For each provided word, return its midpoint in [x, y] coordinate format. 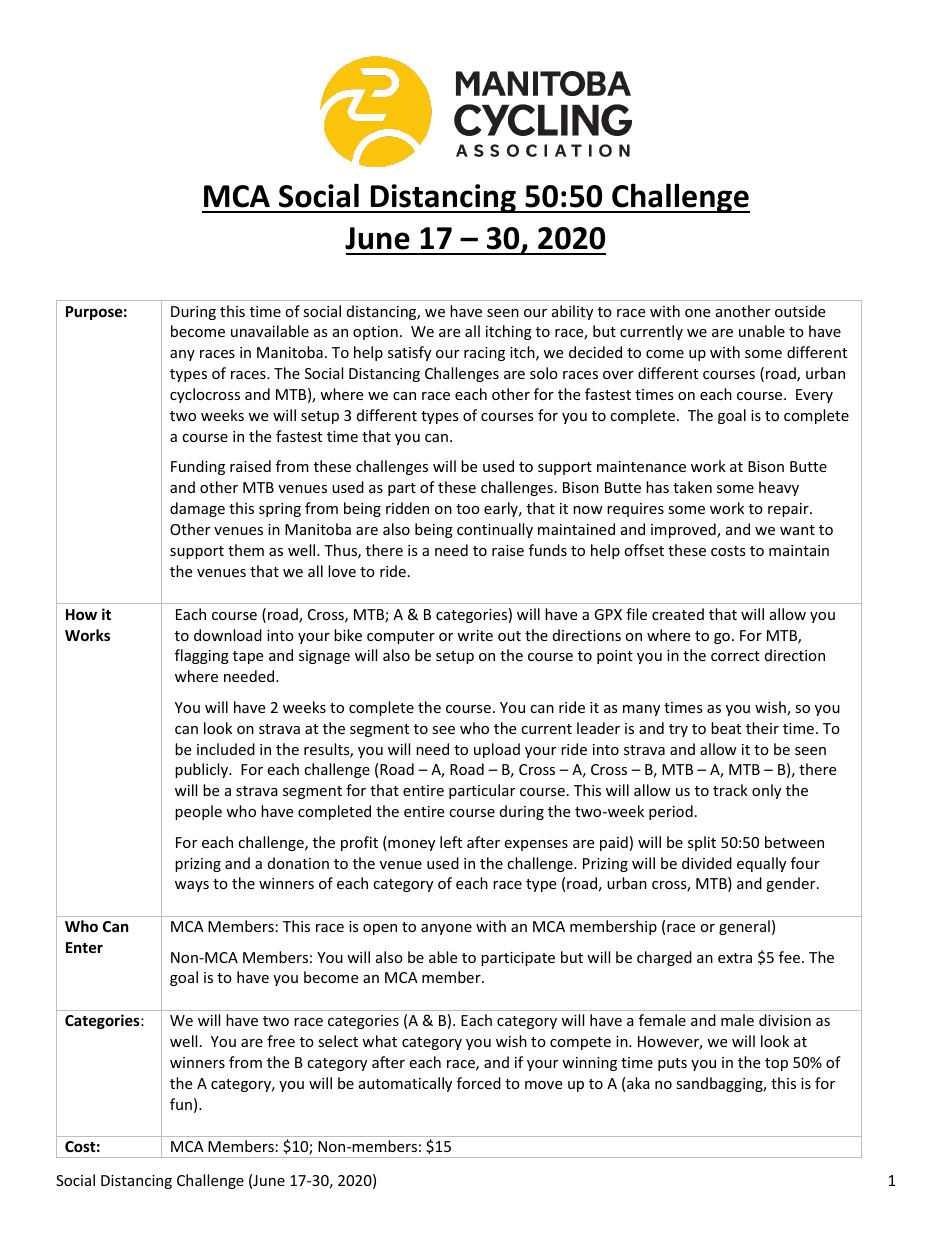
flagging [202, 656]
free [281, 1041]
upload [497, 750]
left [451, 842]
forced [479, 1083]
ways [192, 886]
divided [707, 863]
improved [684, 530]
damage [197, 509]
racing [484, 354]
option [375, 333]
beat [726, 728]
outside [800, 311]
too [468, 509]
